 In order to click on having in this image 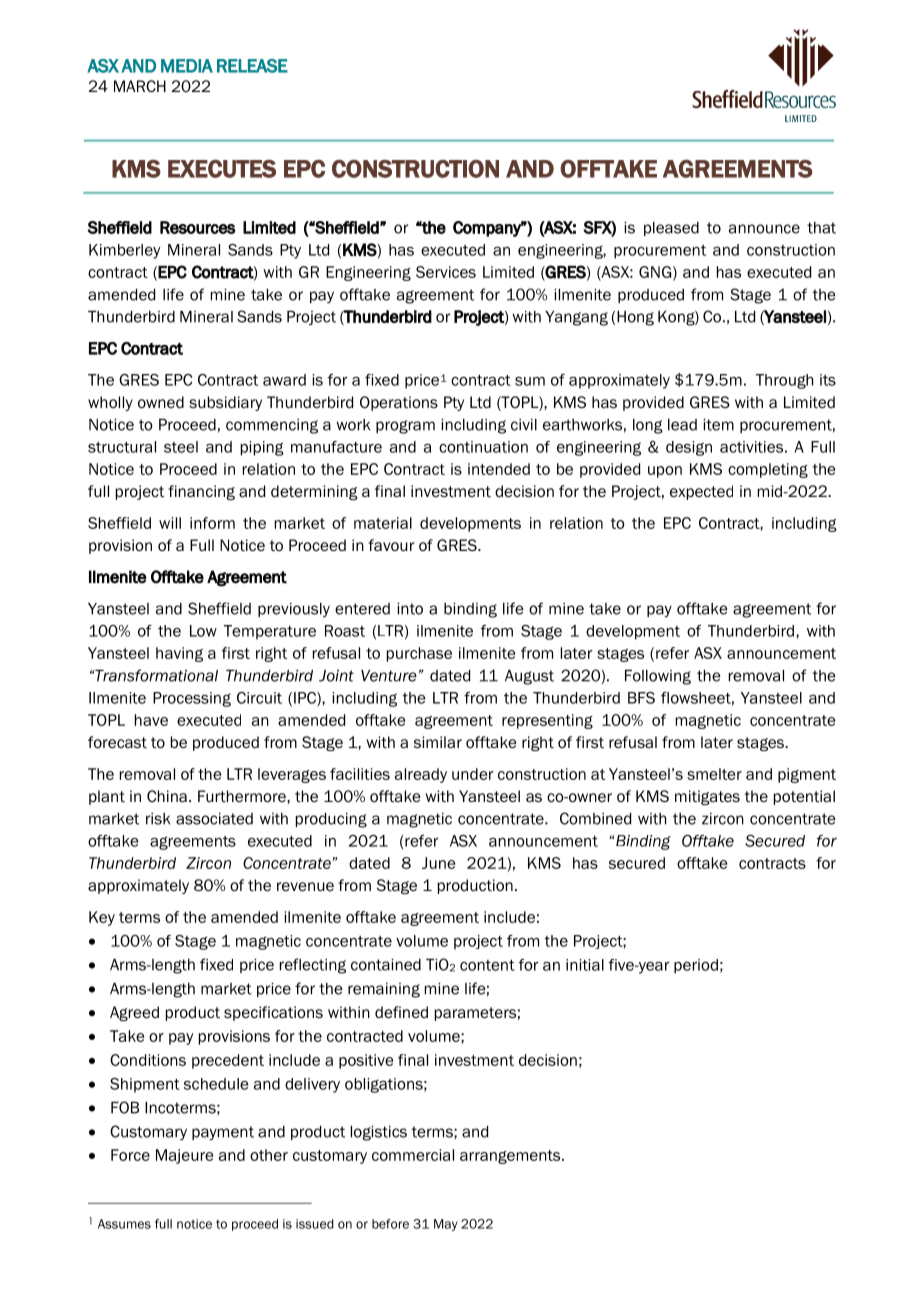, I will do `click(179, 654)`.
